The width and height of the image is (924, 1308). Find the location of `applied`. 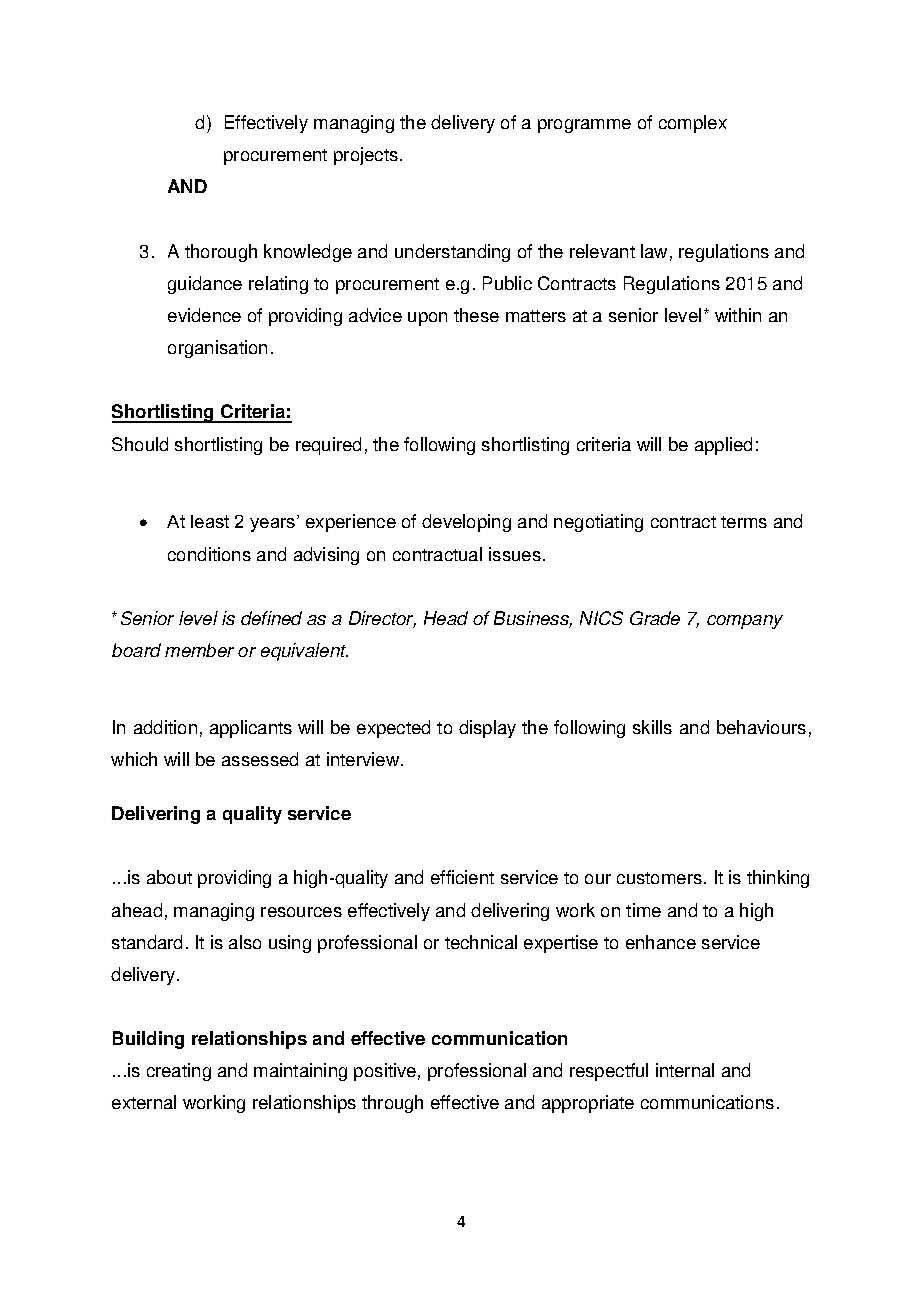

applied is located at coordinates (723, 446).
